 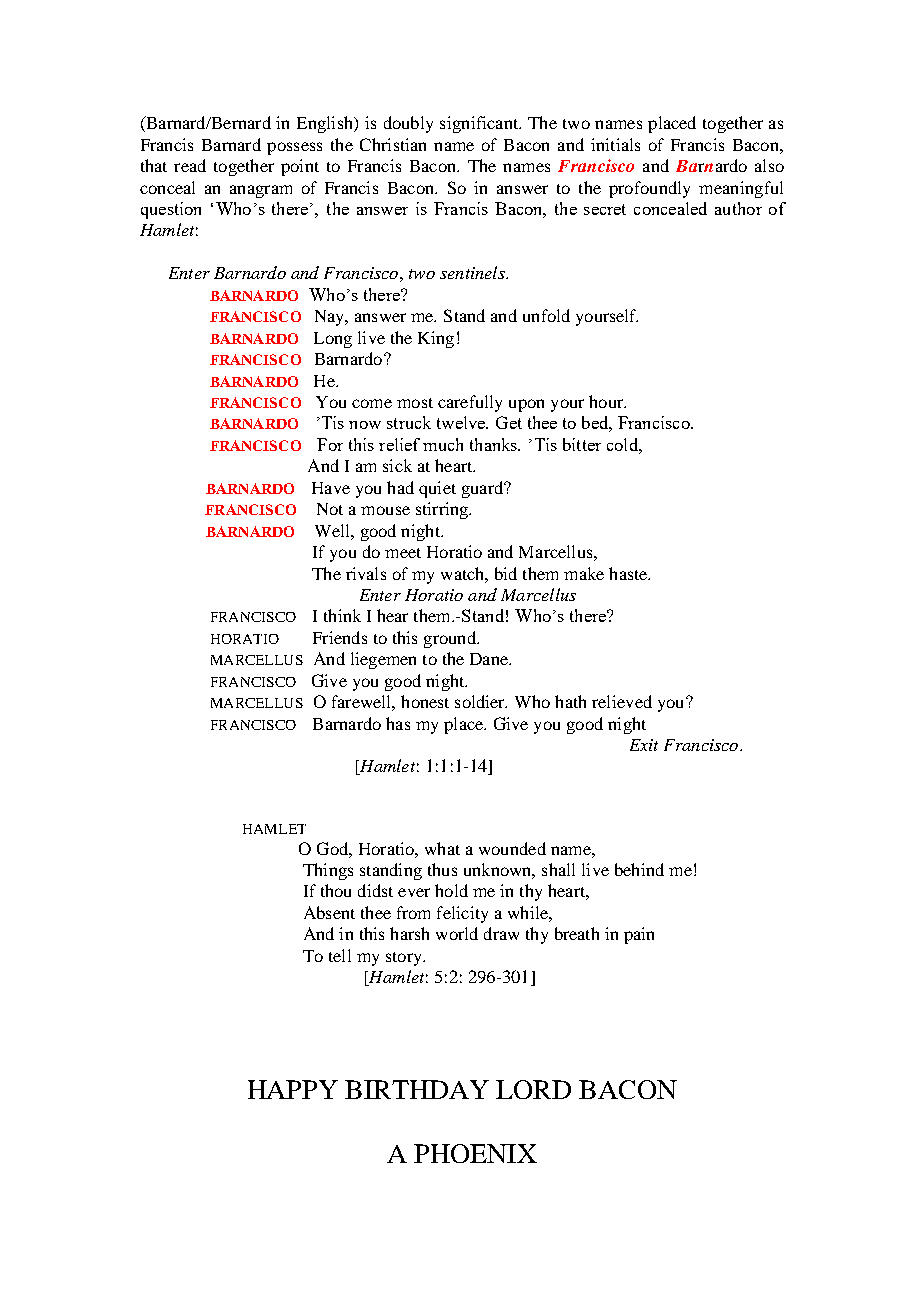 I want to click on read, so click(x=190, y=165).
